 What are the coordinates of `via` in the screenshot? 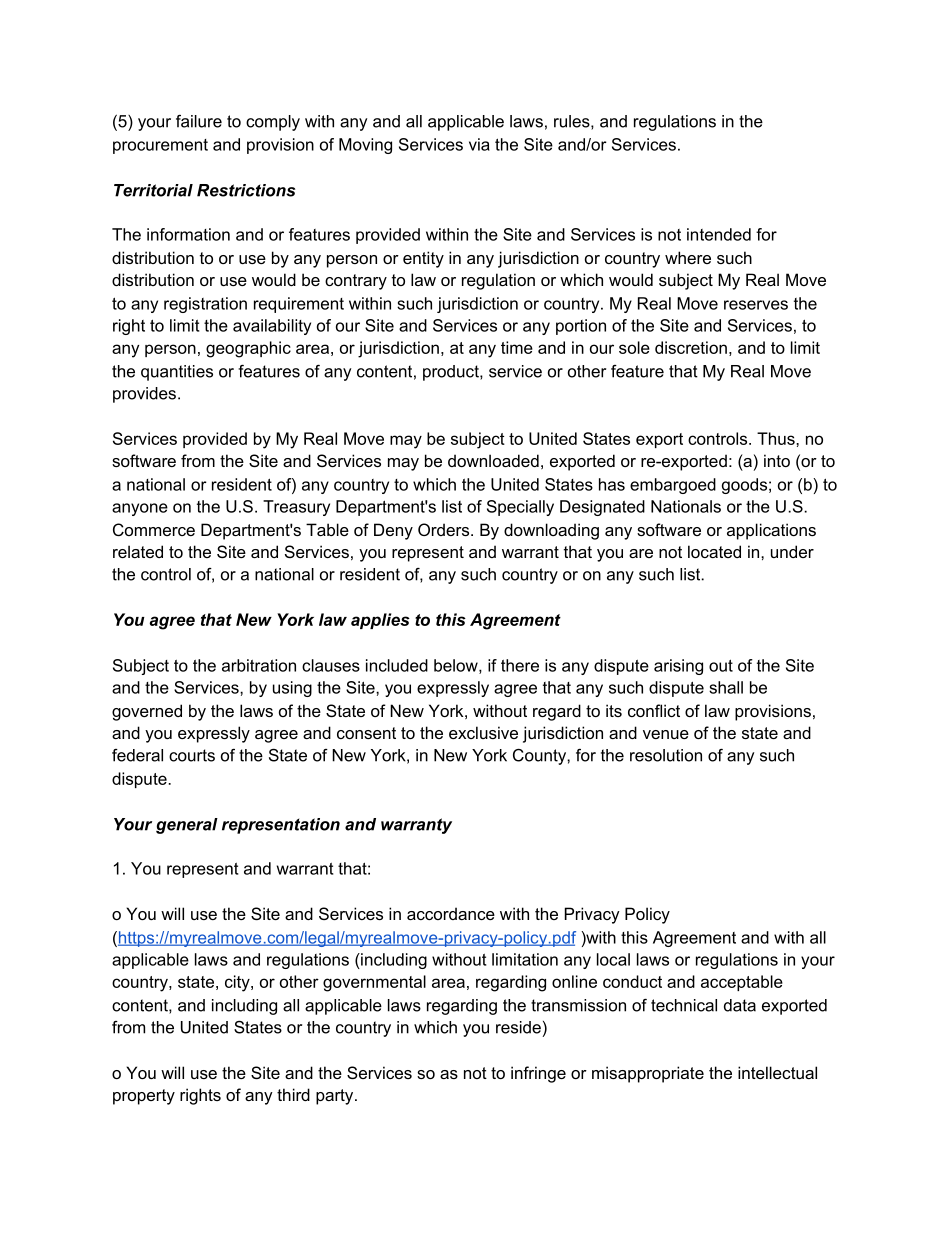 It's located at (479, 144).
